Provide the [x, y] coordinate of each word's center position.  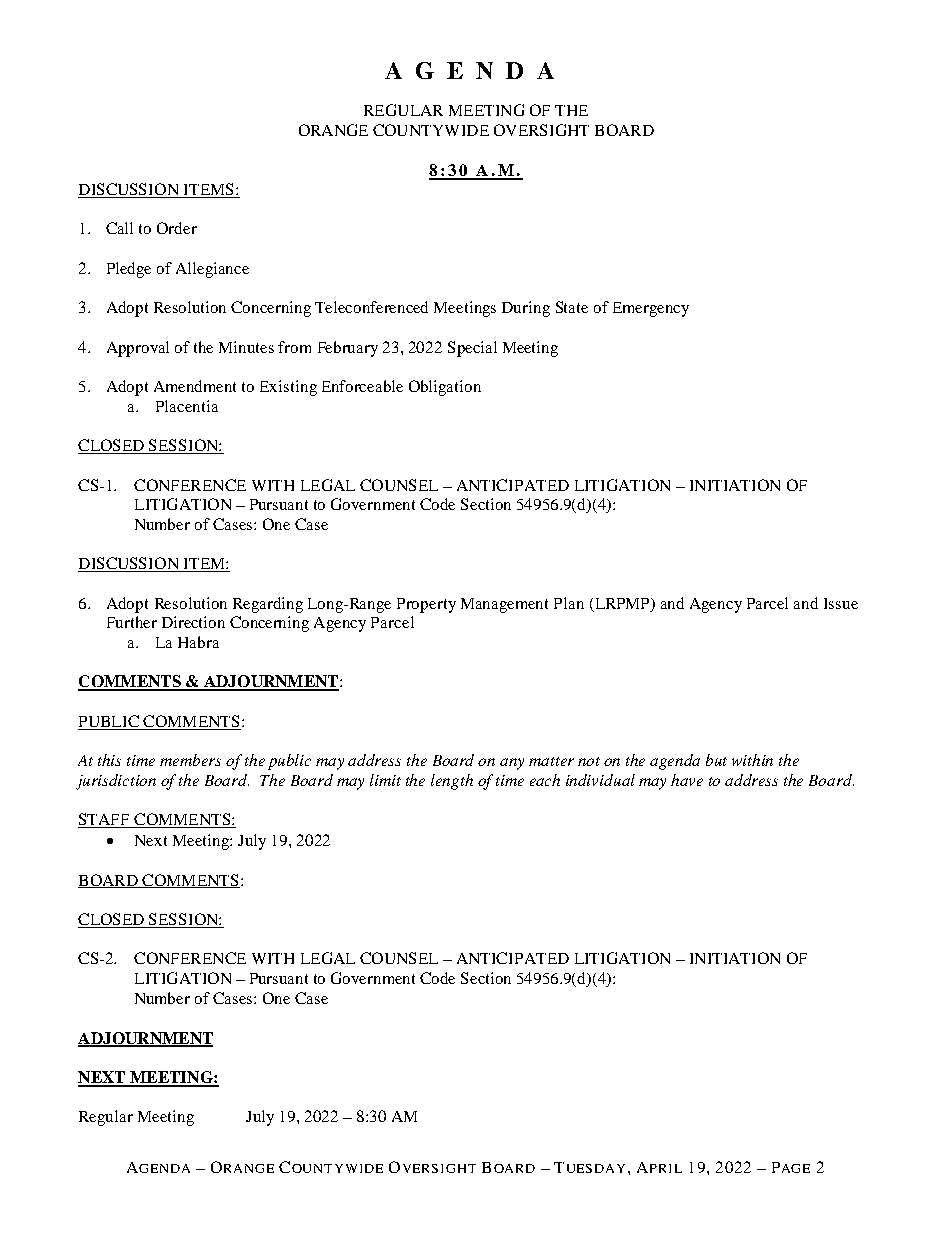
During [526, 309]
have [687, 780]
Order [177, 228]
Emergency [651, 309]
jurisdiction [116, 782]
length [452, 782]
